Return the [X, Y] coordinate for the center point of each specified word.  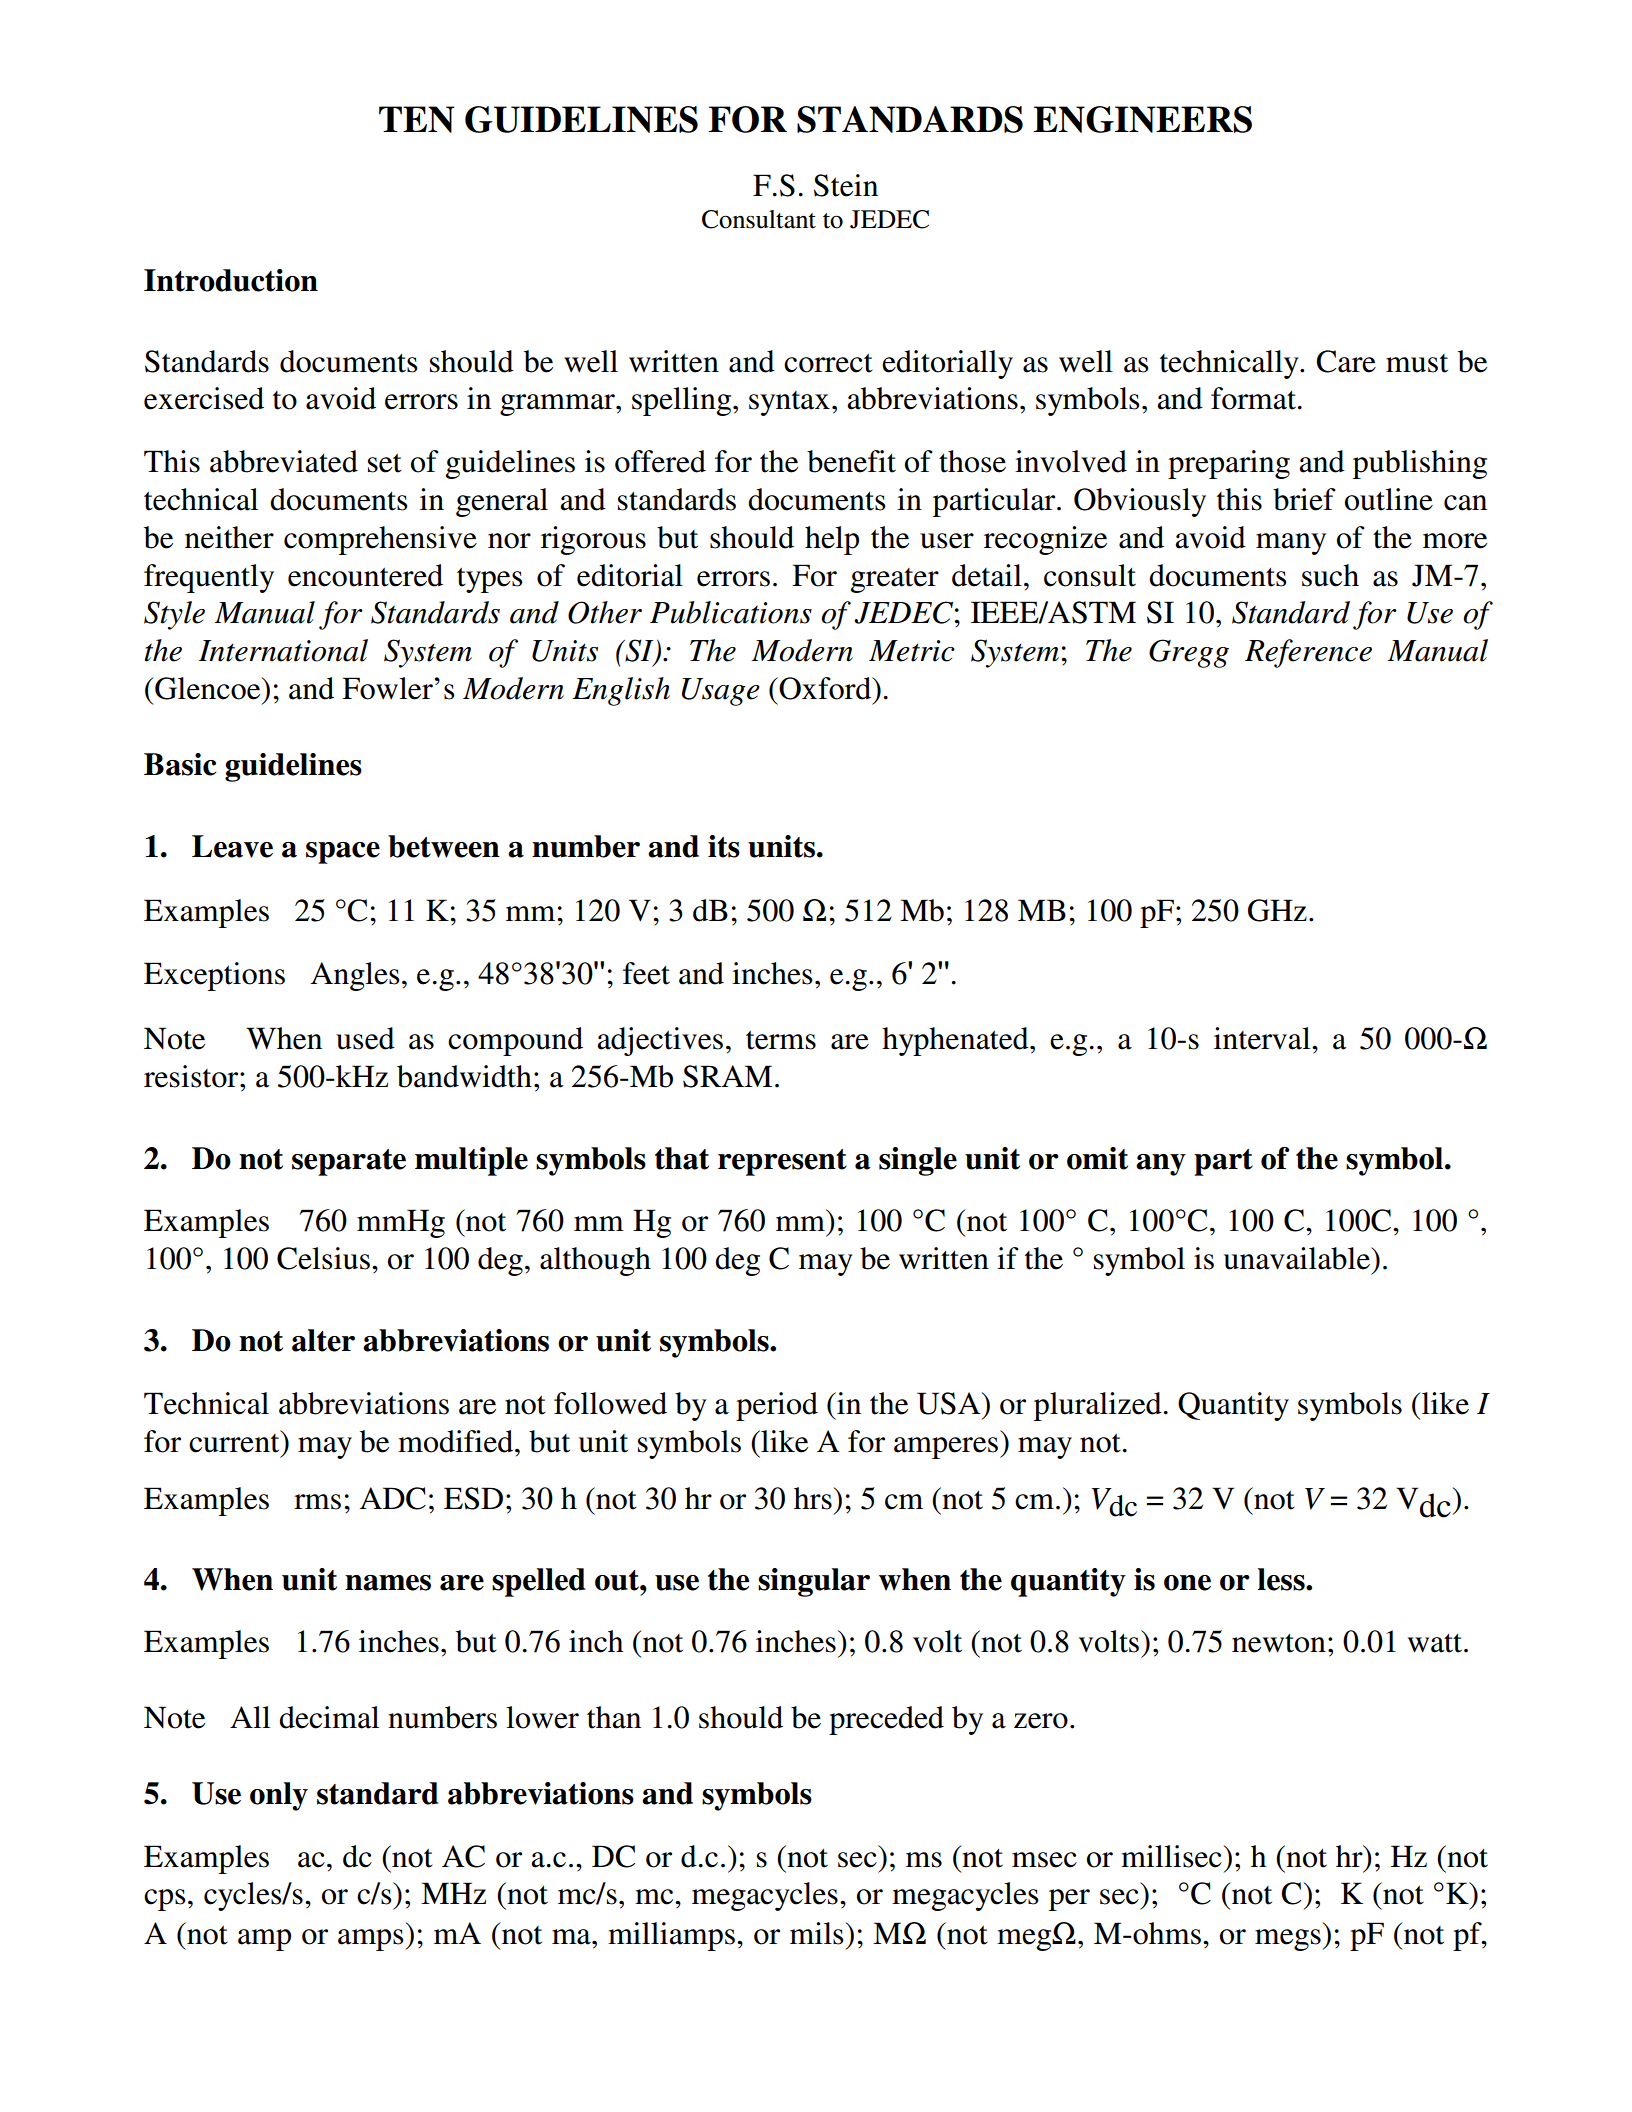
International [283, 650]
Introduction [231, 280]
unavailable [1298, 1258]
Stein [846, 185]
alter [323, 1340]
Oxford [825, 688]
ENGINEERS [1143, 119]
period [777, 1406]
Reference [1308, 653]
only [279, 1796]
